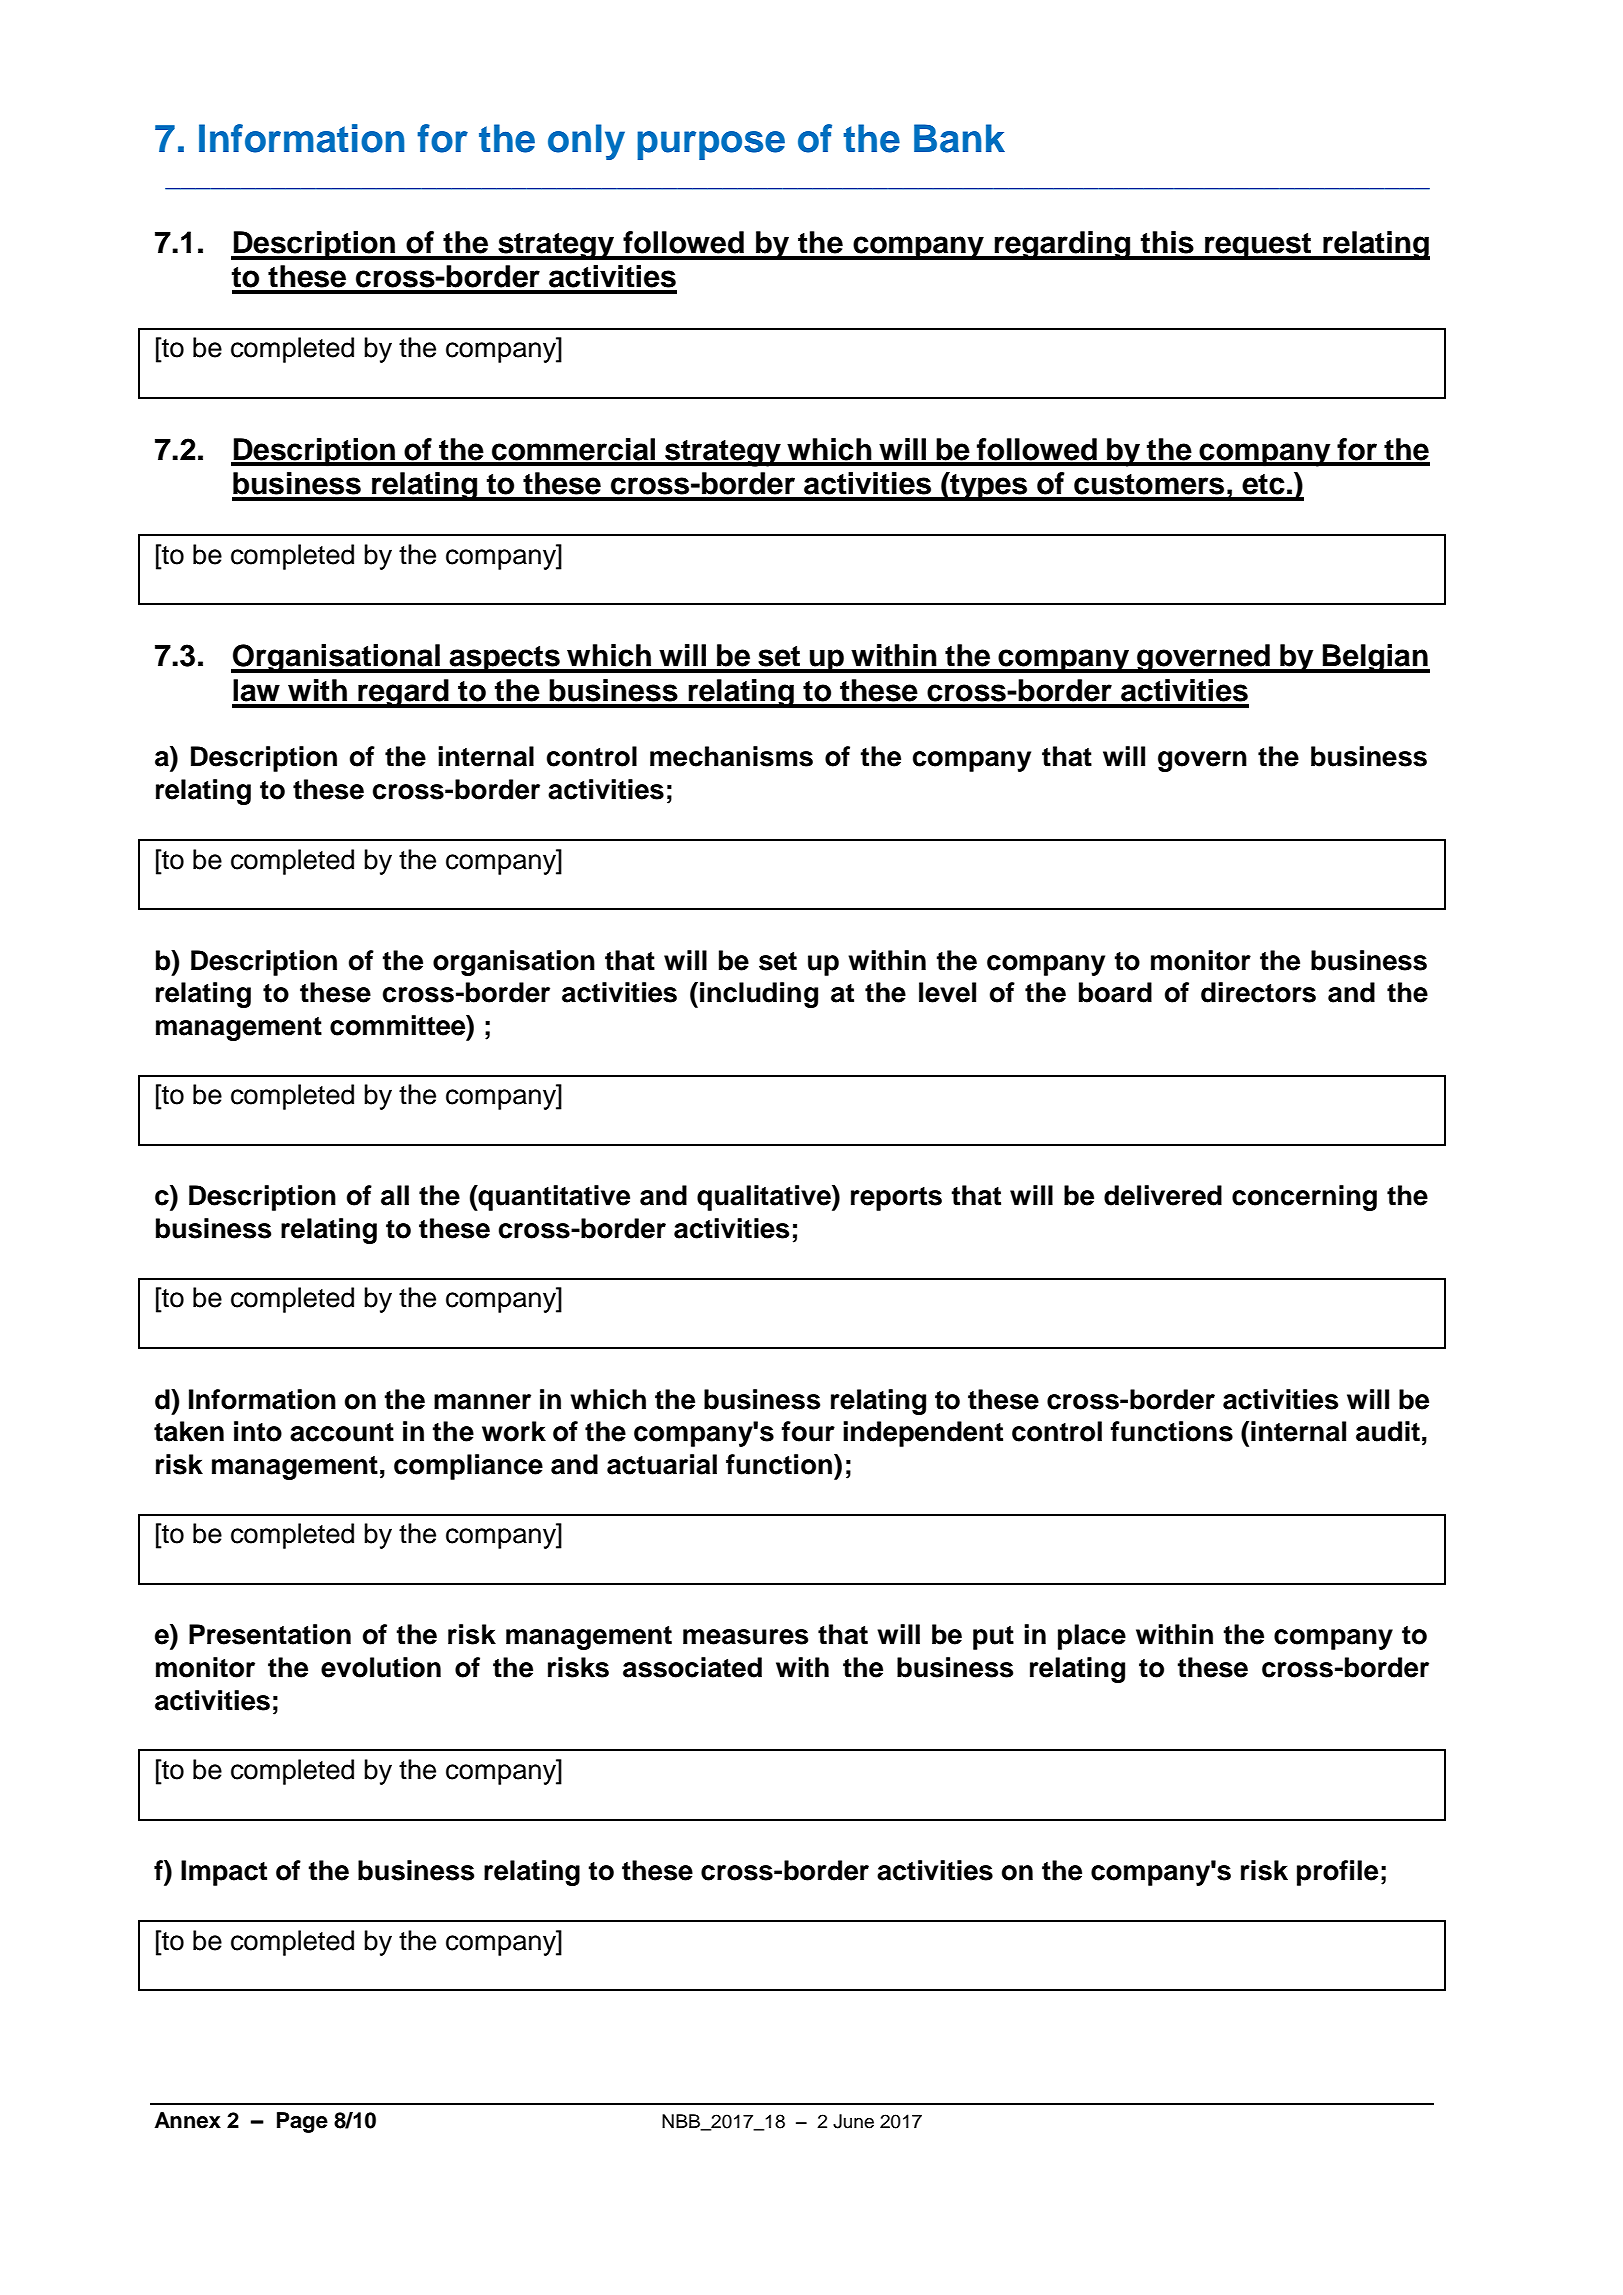 The height and width of the image is (2295, 1623). I want to click on only, so click(586, 142).
